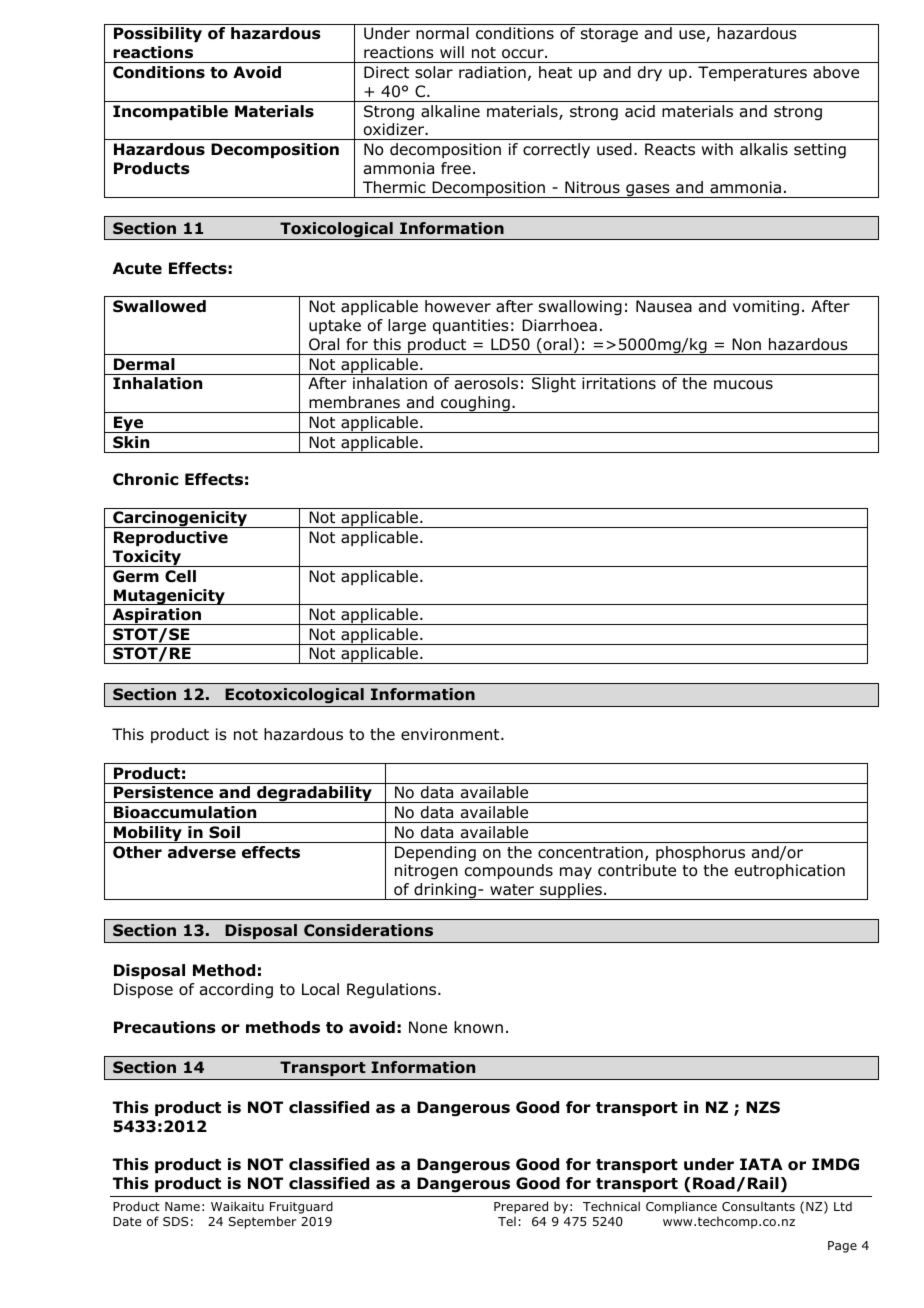 This image has width=924, height=1308. I want to click on Name, so click(182, 1206).
